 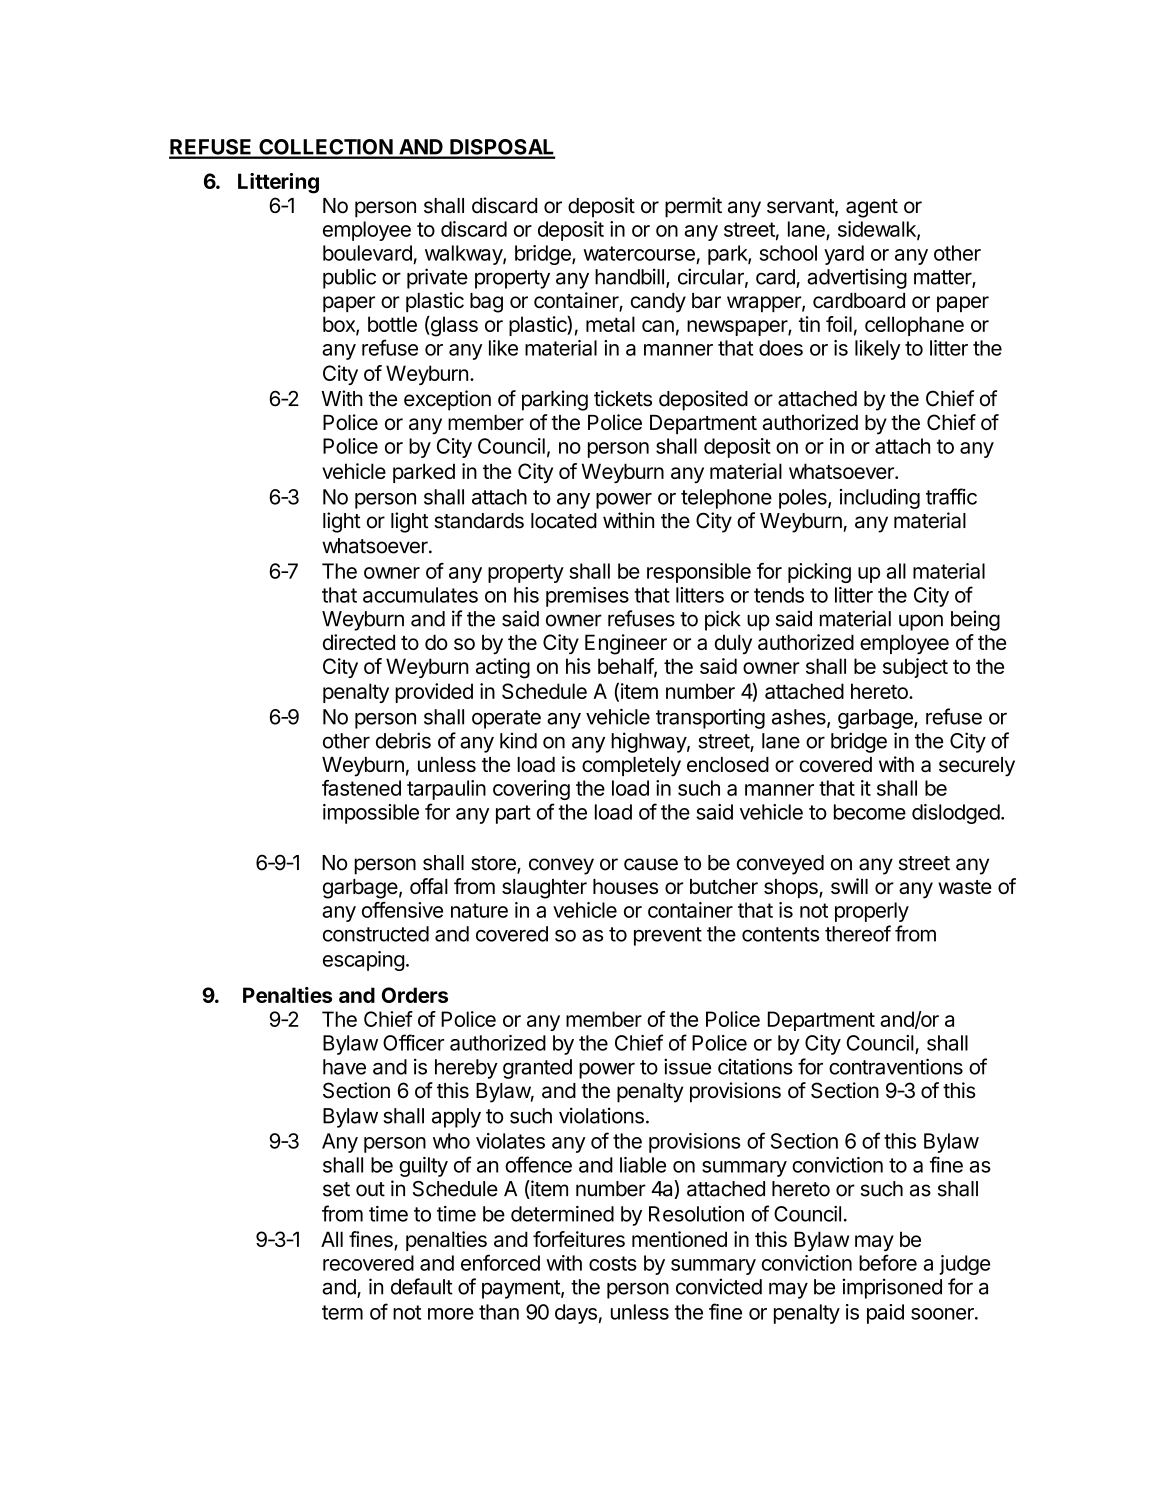 What do you see at coordinates (921, 622) in the page?
I see `upon` at bounding box center [921, 622].
